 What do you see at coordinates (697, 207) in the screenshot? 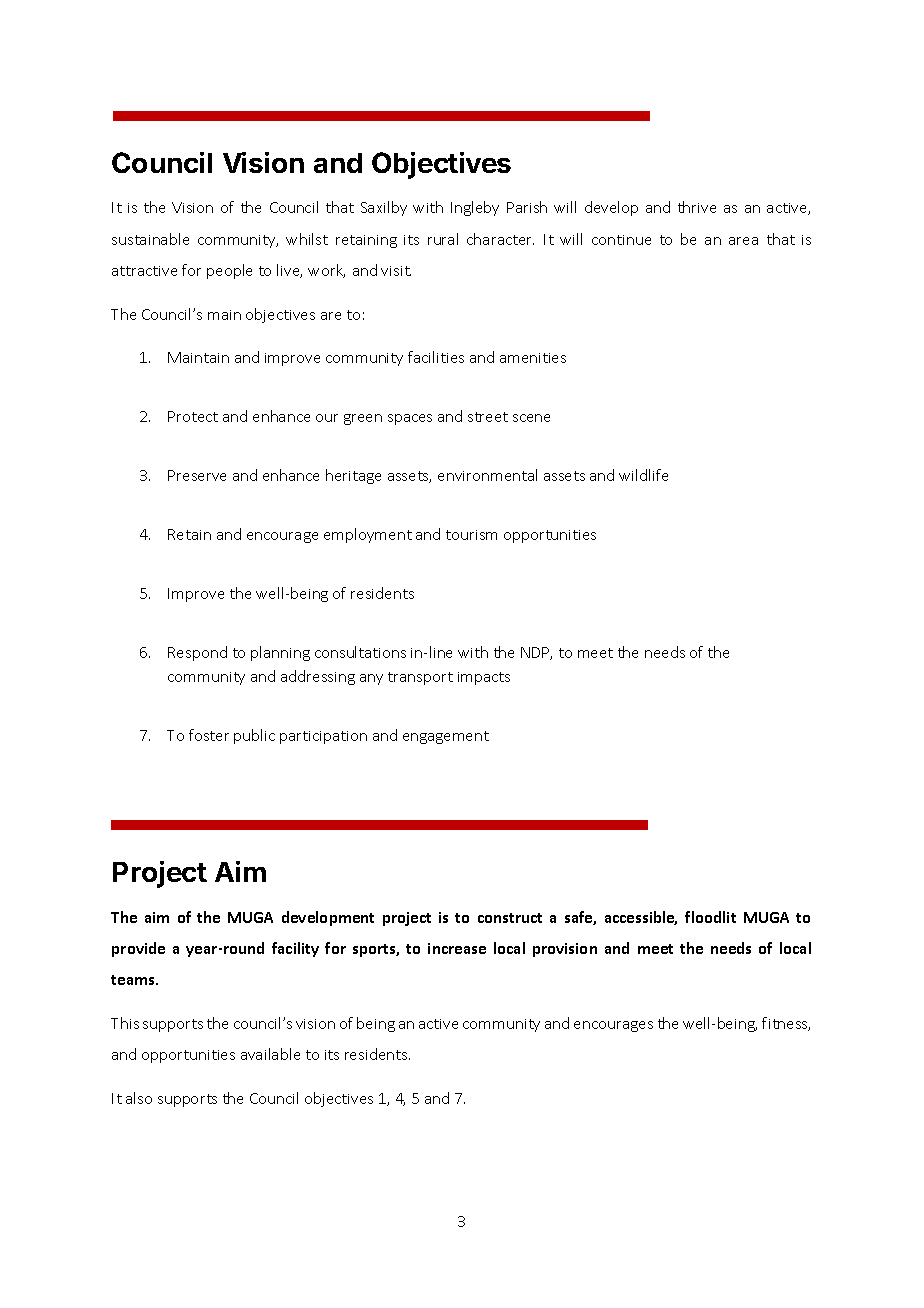
I see `thrive` at bounding box center [697, 207].
